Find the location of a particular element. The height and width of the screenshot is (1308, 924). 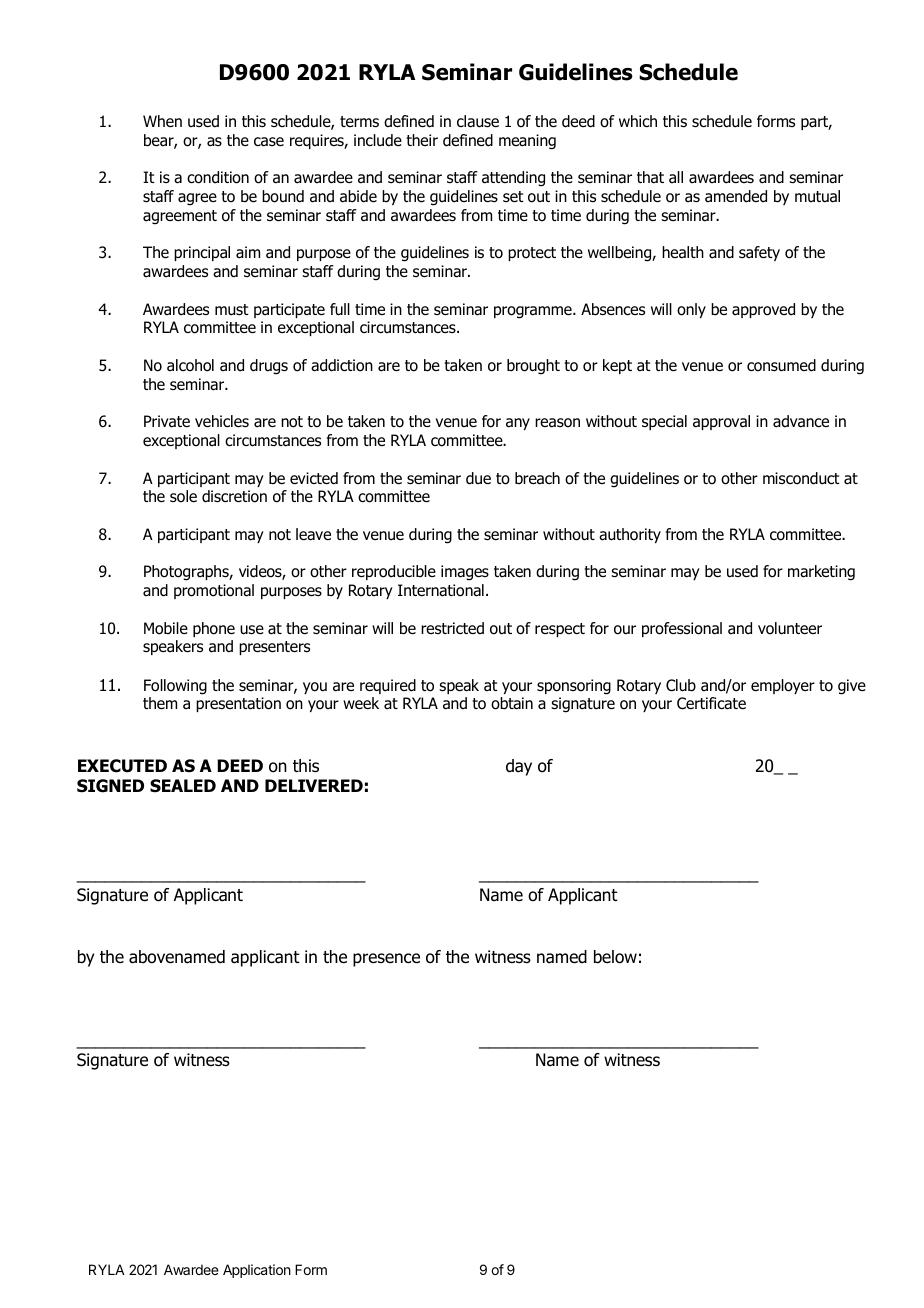

obtain is located at coordinates (512, 703).
